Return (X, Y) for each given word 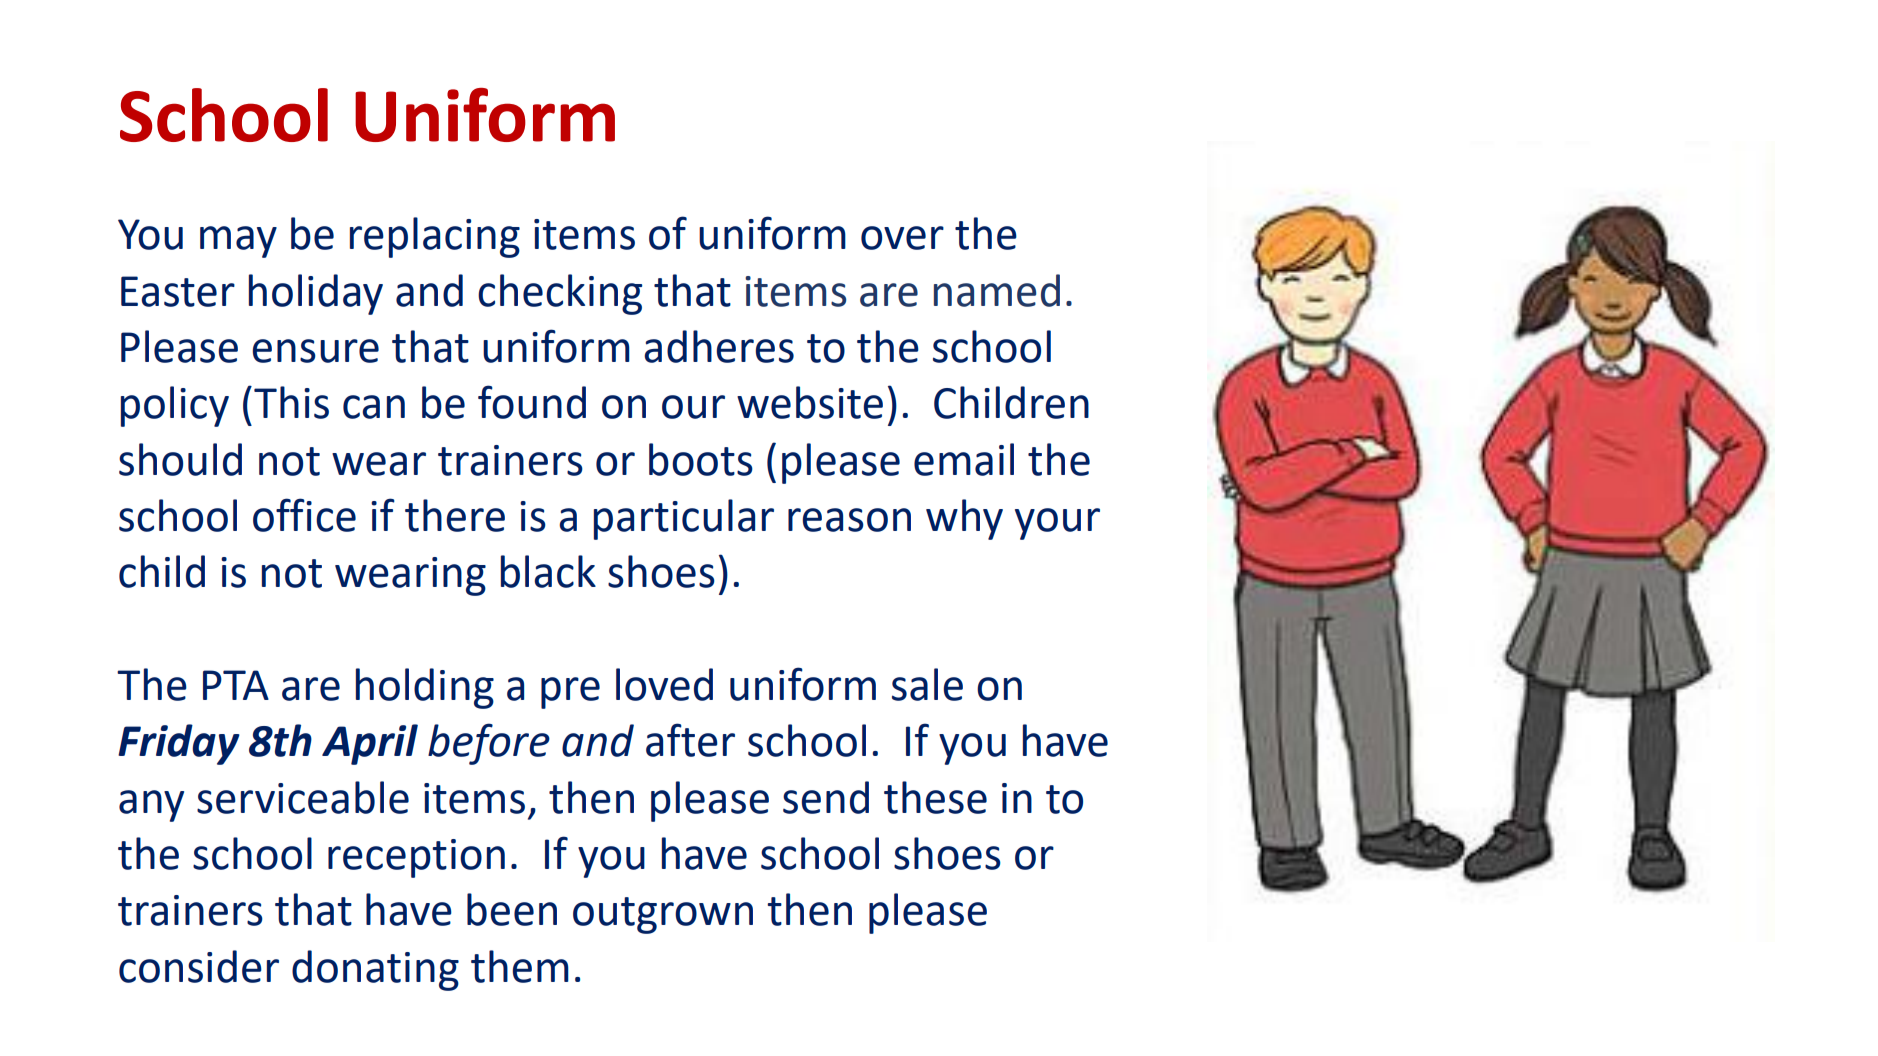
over (902, 238)
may (238, 242)
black (548, 571)
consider (199, 966)
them (520, 966)
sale (927, 684)
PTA (236, 685)
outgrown (663, 915)
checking (560, 294)
